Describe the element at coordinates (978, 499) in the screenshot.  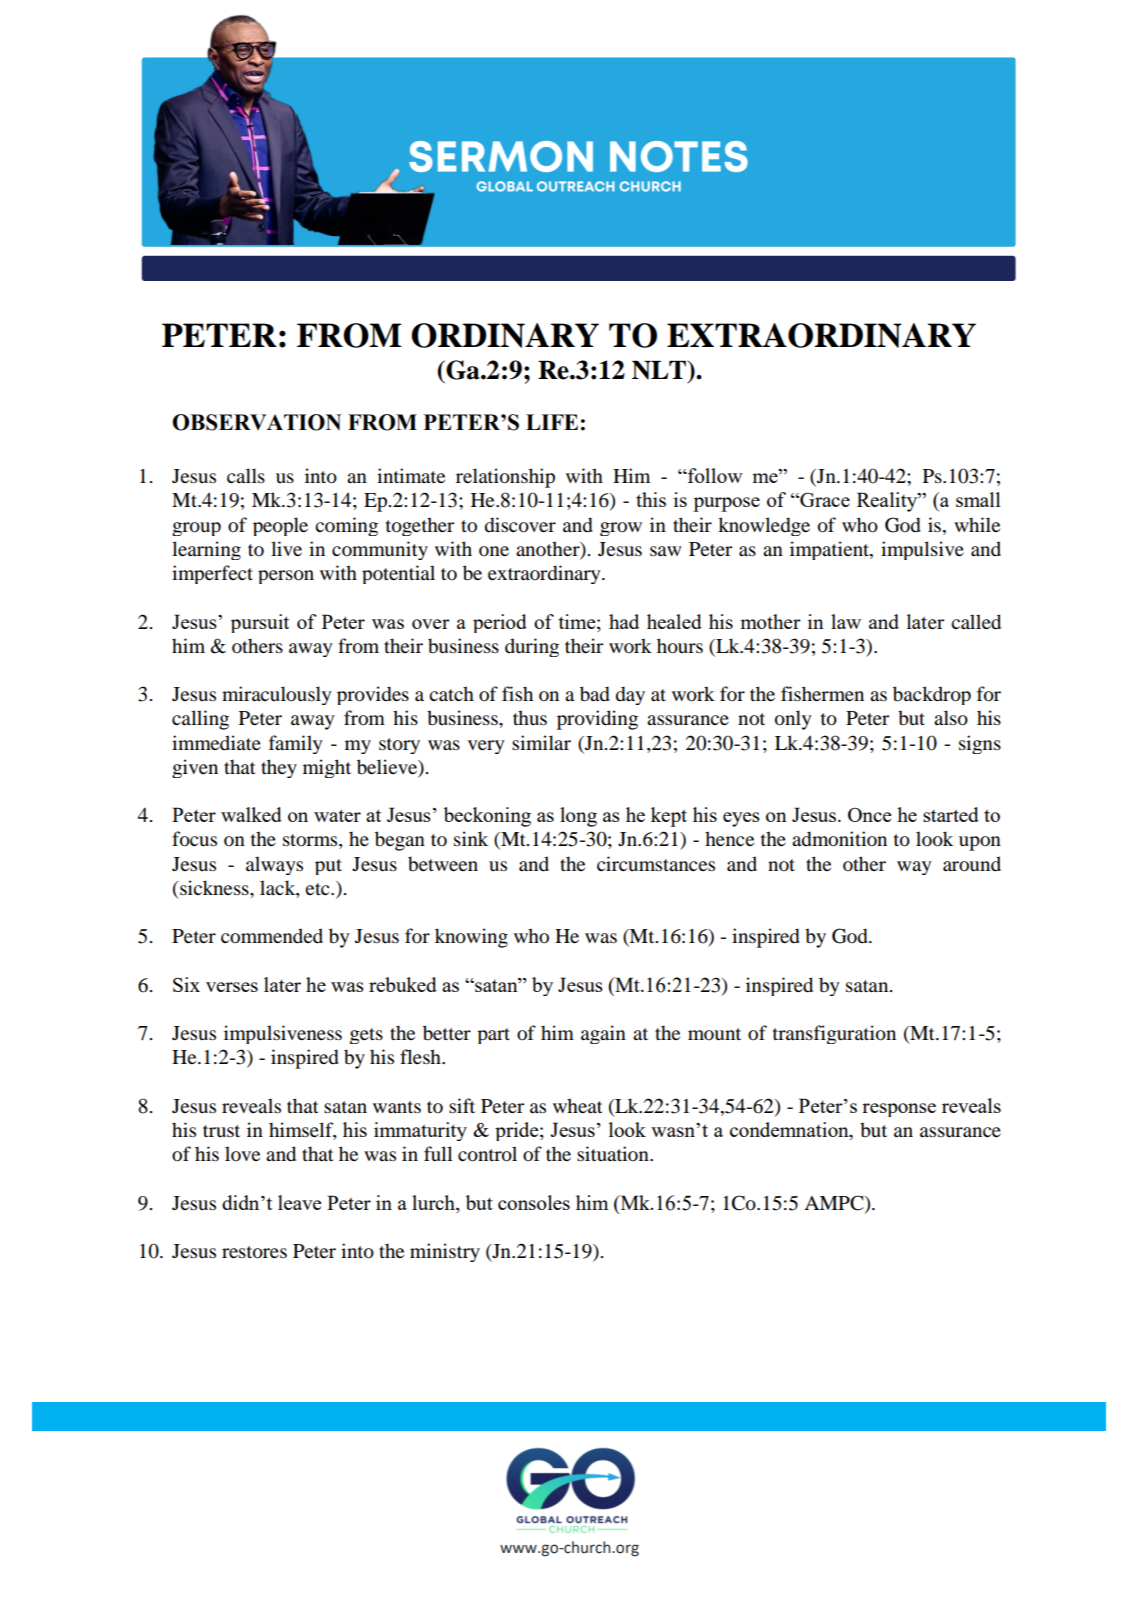
I see `small` at that location.
